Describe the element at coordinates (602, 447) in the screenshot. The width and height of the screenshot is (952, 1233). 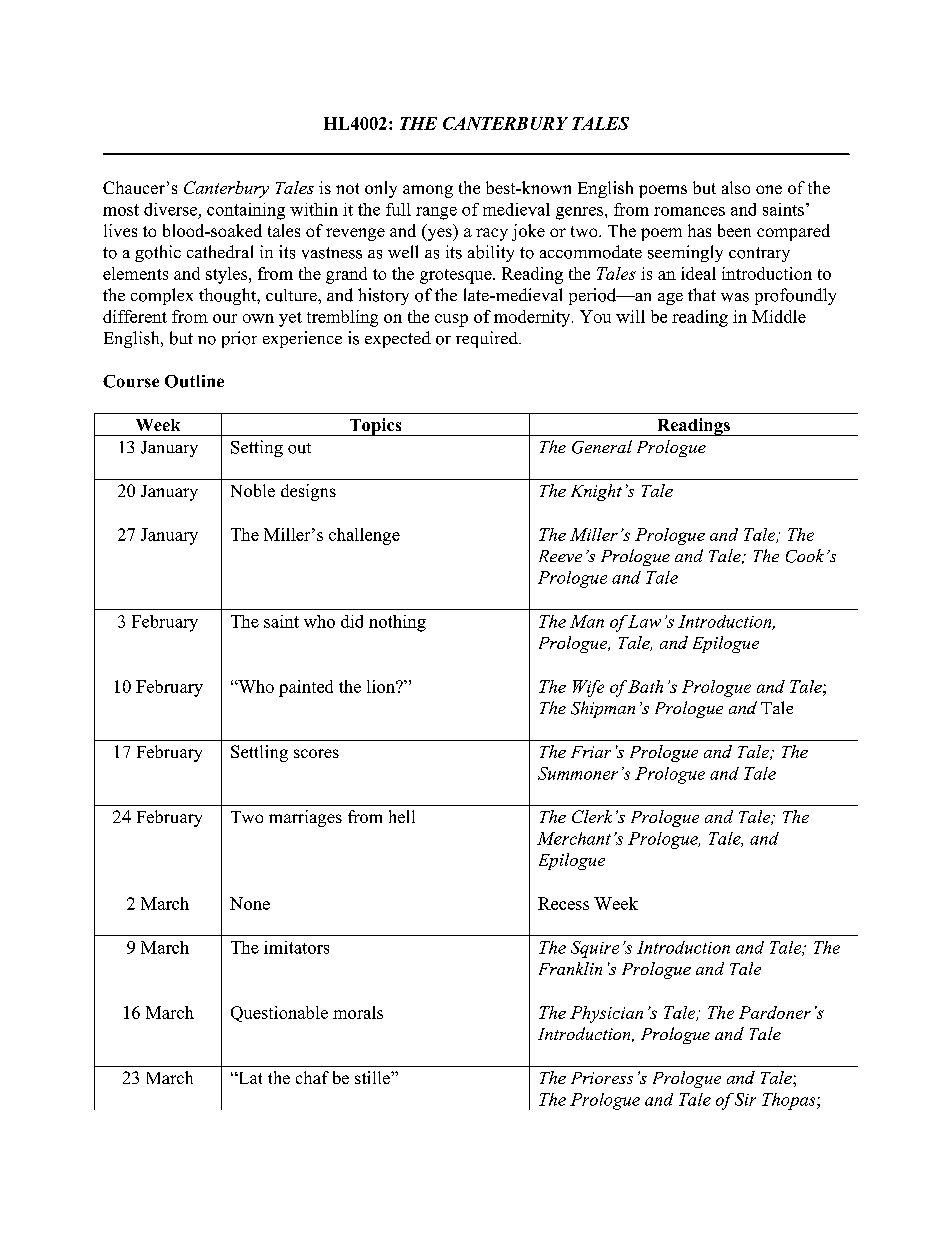
I see `General` at that location.
